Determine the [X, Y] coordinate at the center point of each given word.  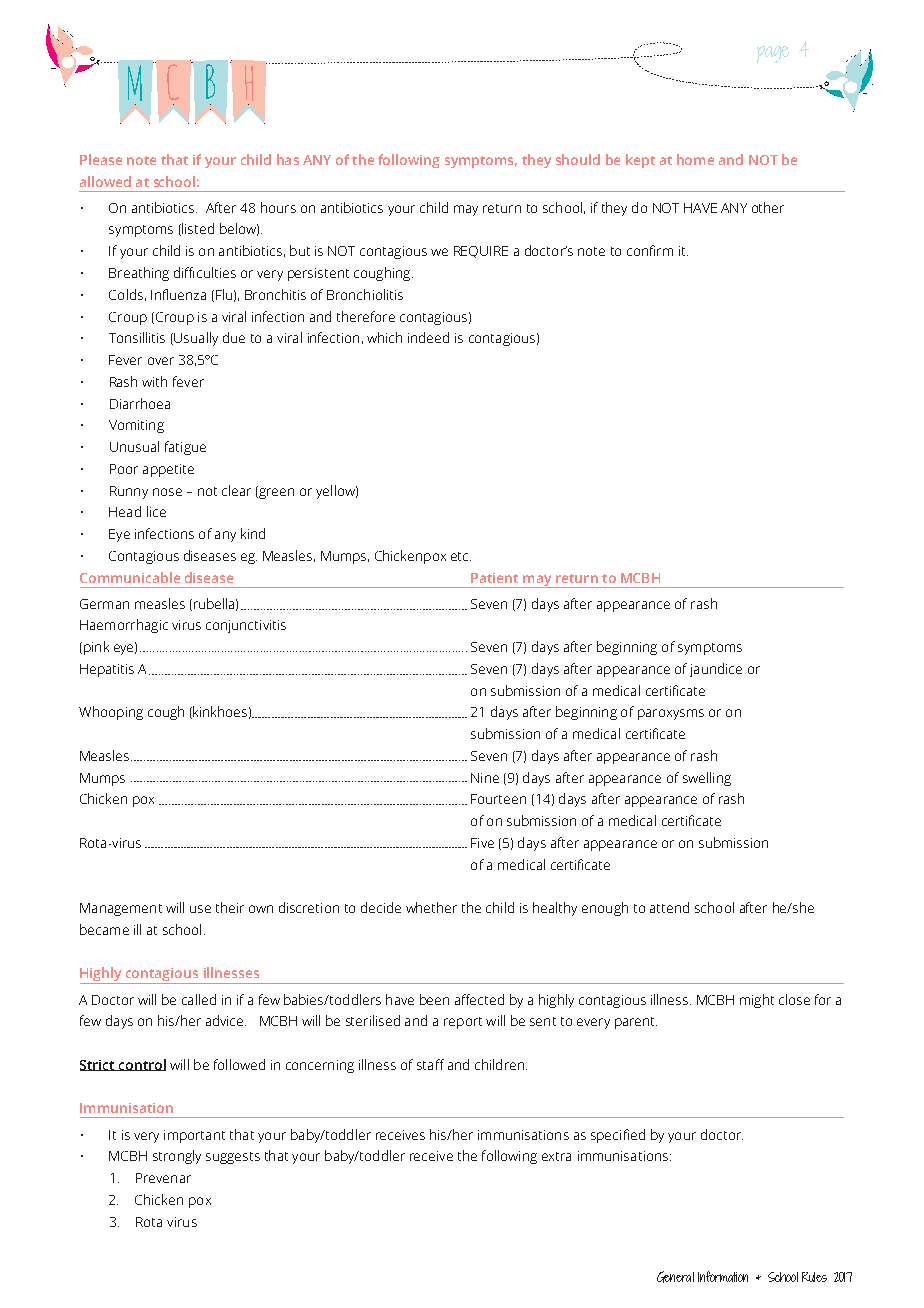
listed [197, 229]
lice [156, 511]
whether [431, 907]
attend [669, 907]
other [768, 207]
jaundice [716, 670]
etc [461, 556]
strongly [177, 1157]
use [200, 909]
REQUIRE [481, 252]
